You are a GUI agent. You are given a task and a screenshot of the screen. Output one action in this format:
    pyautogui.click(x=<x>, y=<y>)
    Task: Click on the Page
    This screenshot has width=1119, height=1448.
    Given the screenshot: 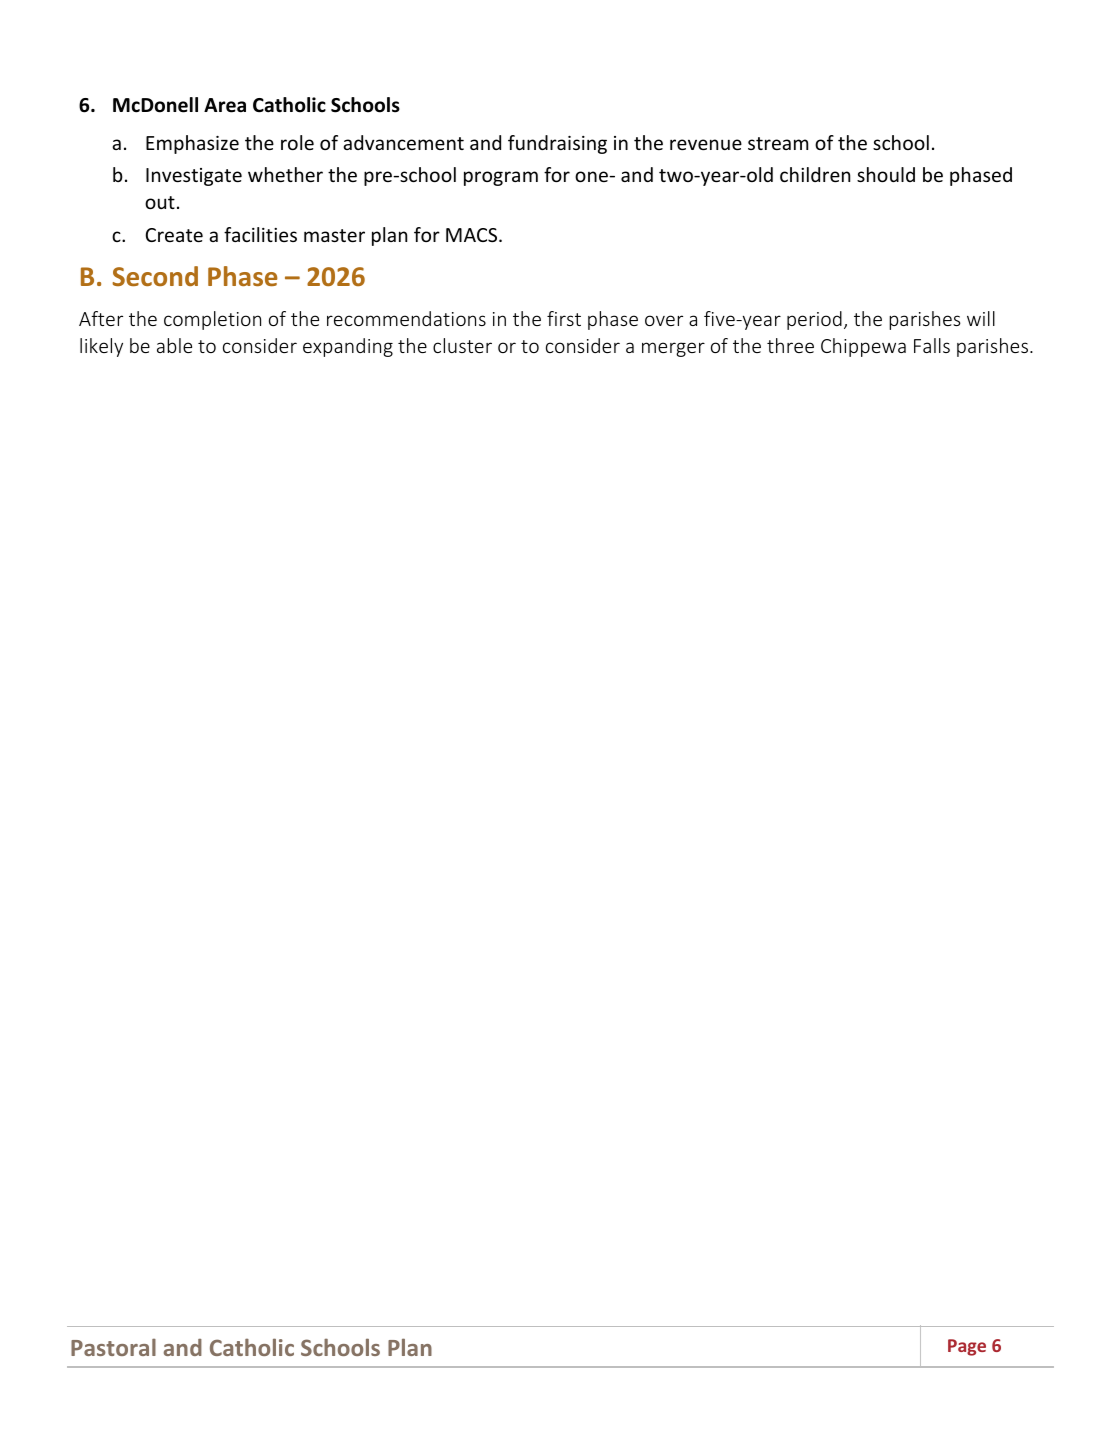 What is the action you would take?
    pyautogui.click(x=967, y=1347)
